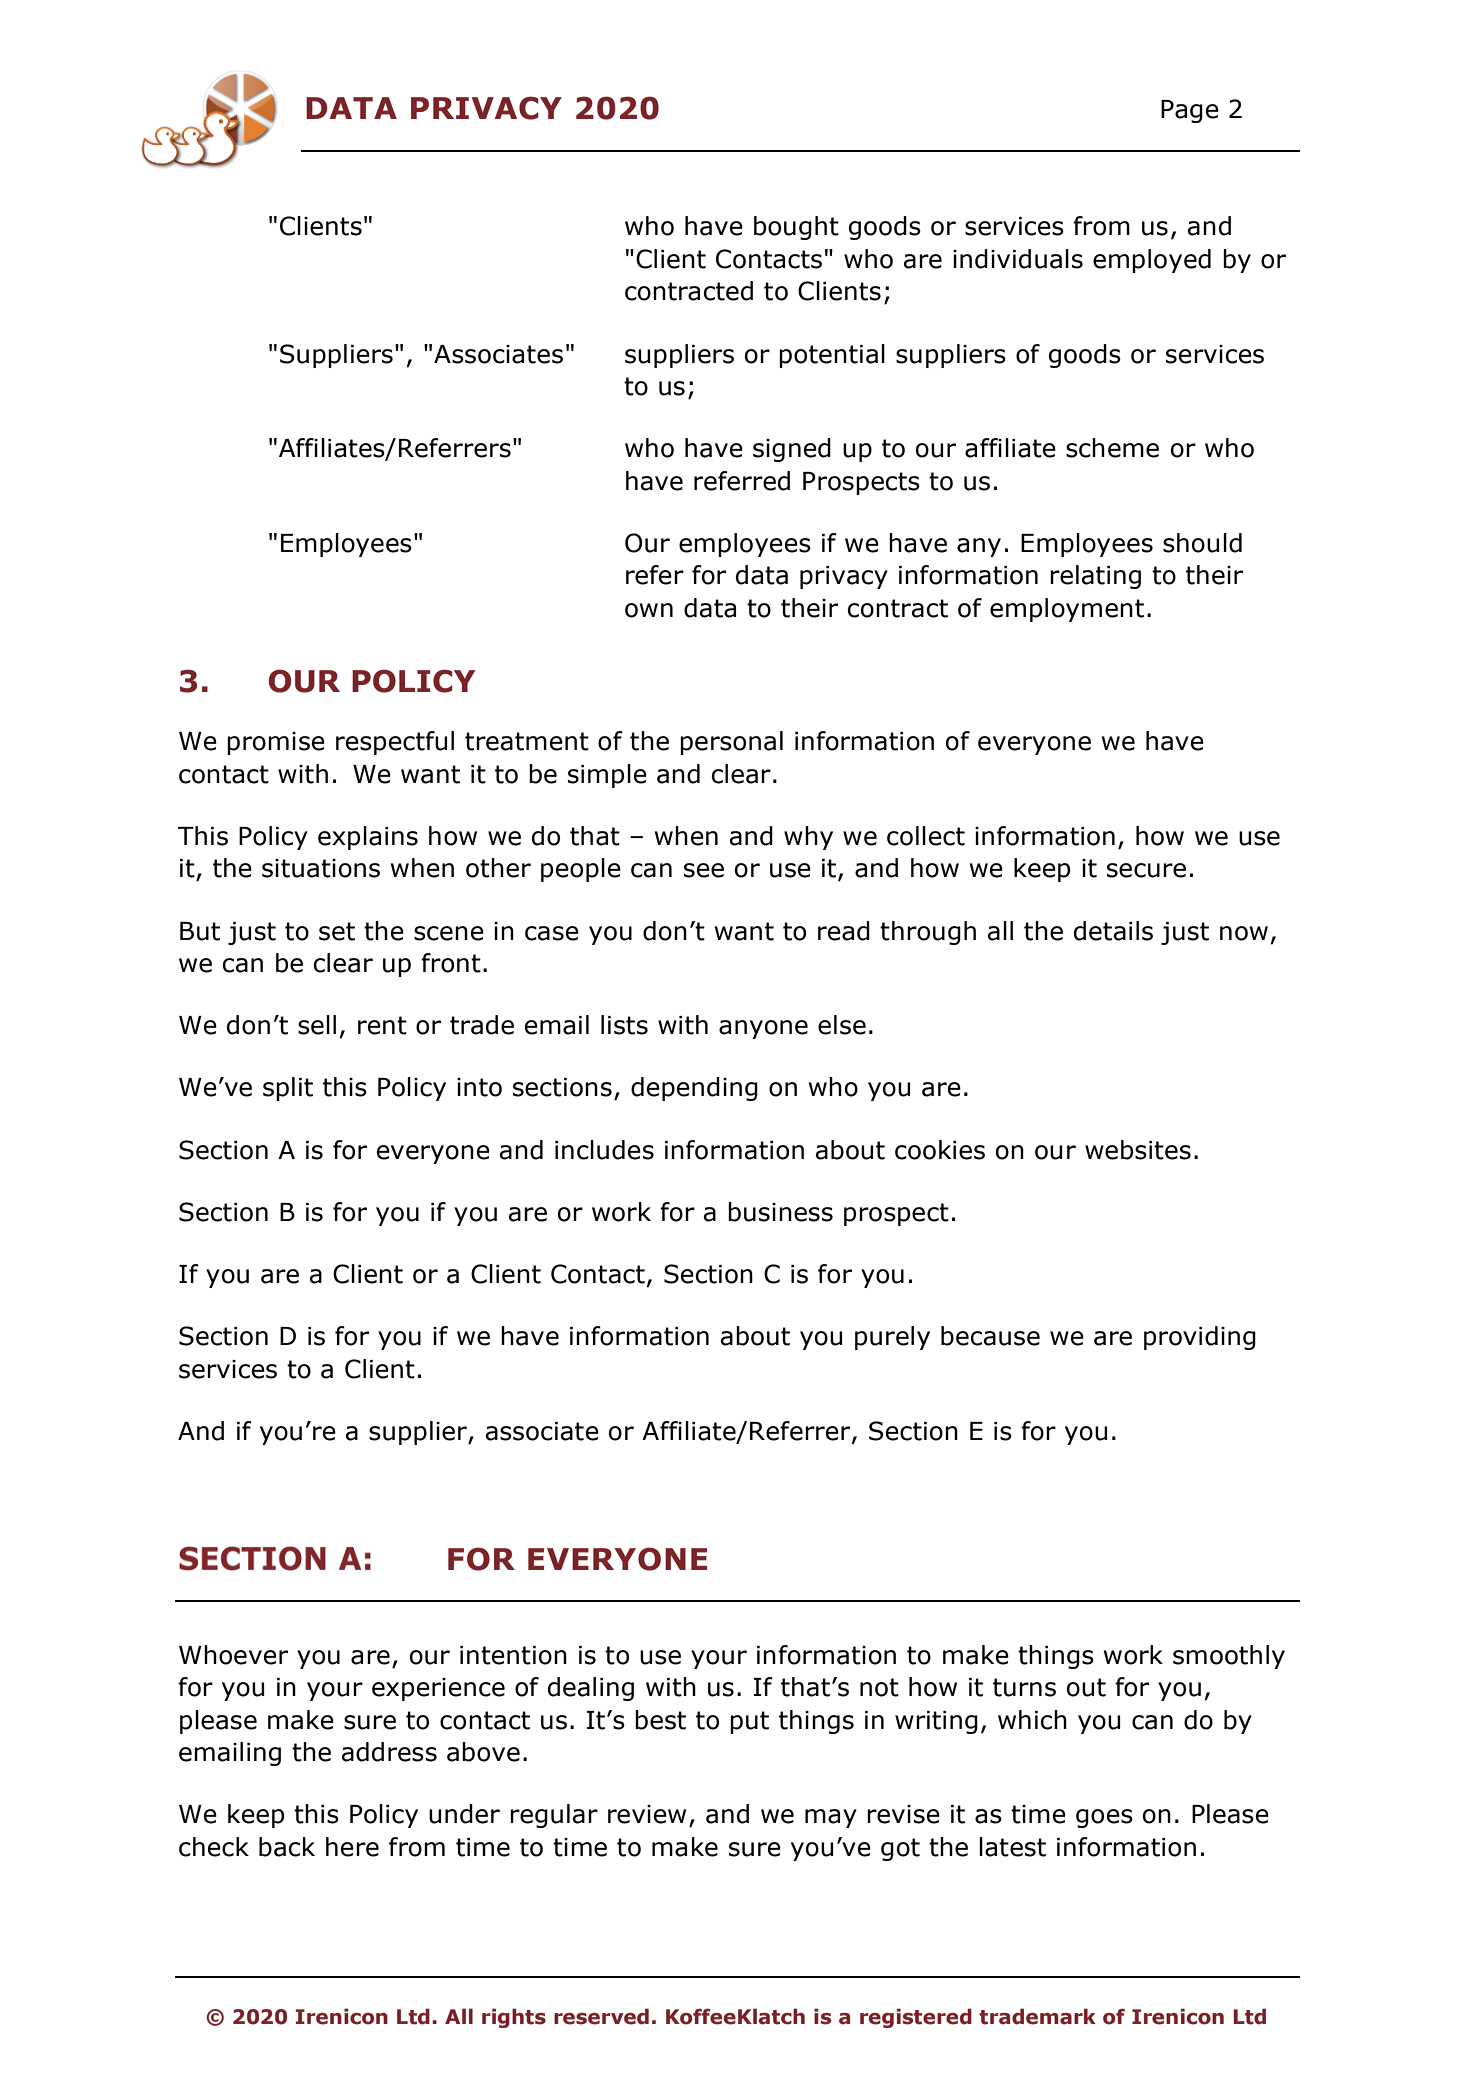 The image size is (1474, 2085). I want to click on depending, so click(694, 1089).
